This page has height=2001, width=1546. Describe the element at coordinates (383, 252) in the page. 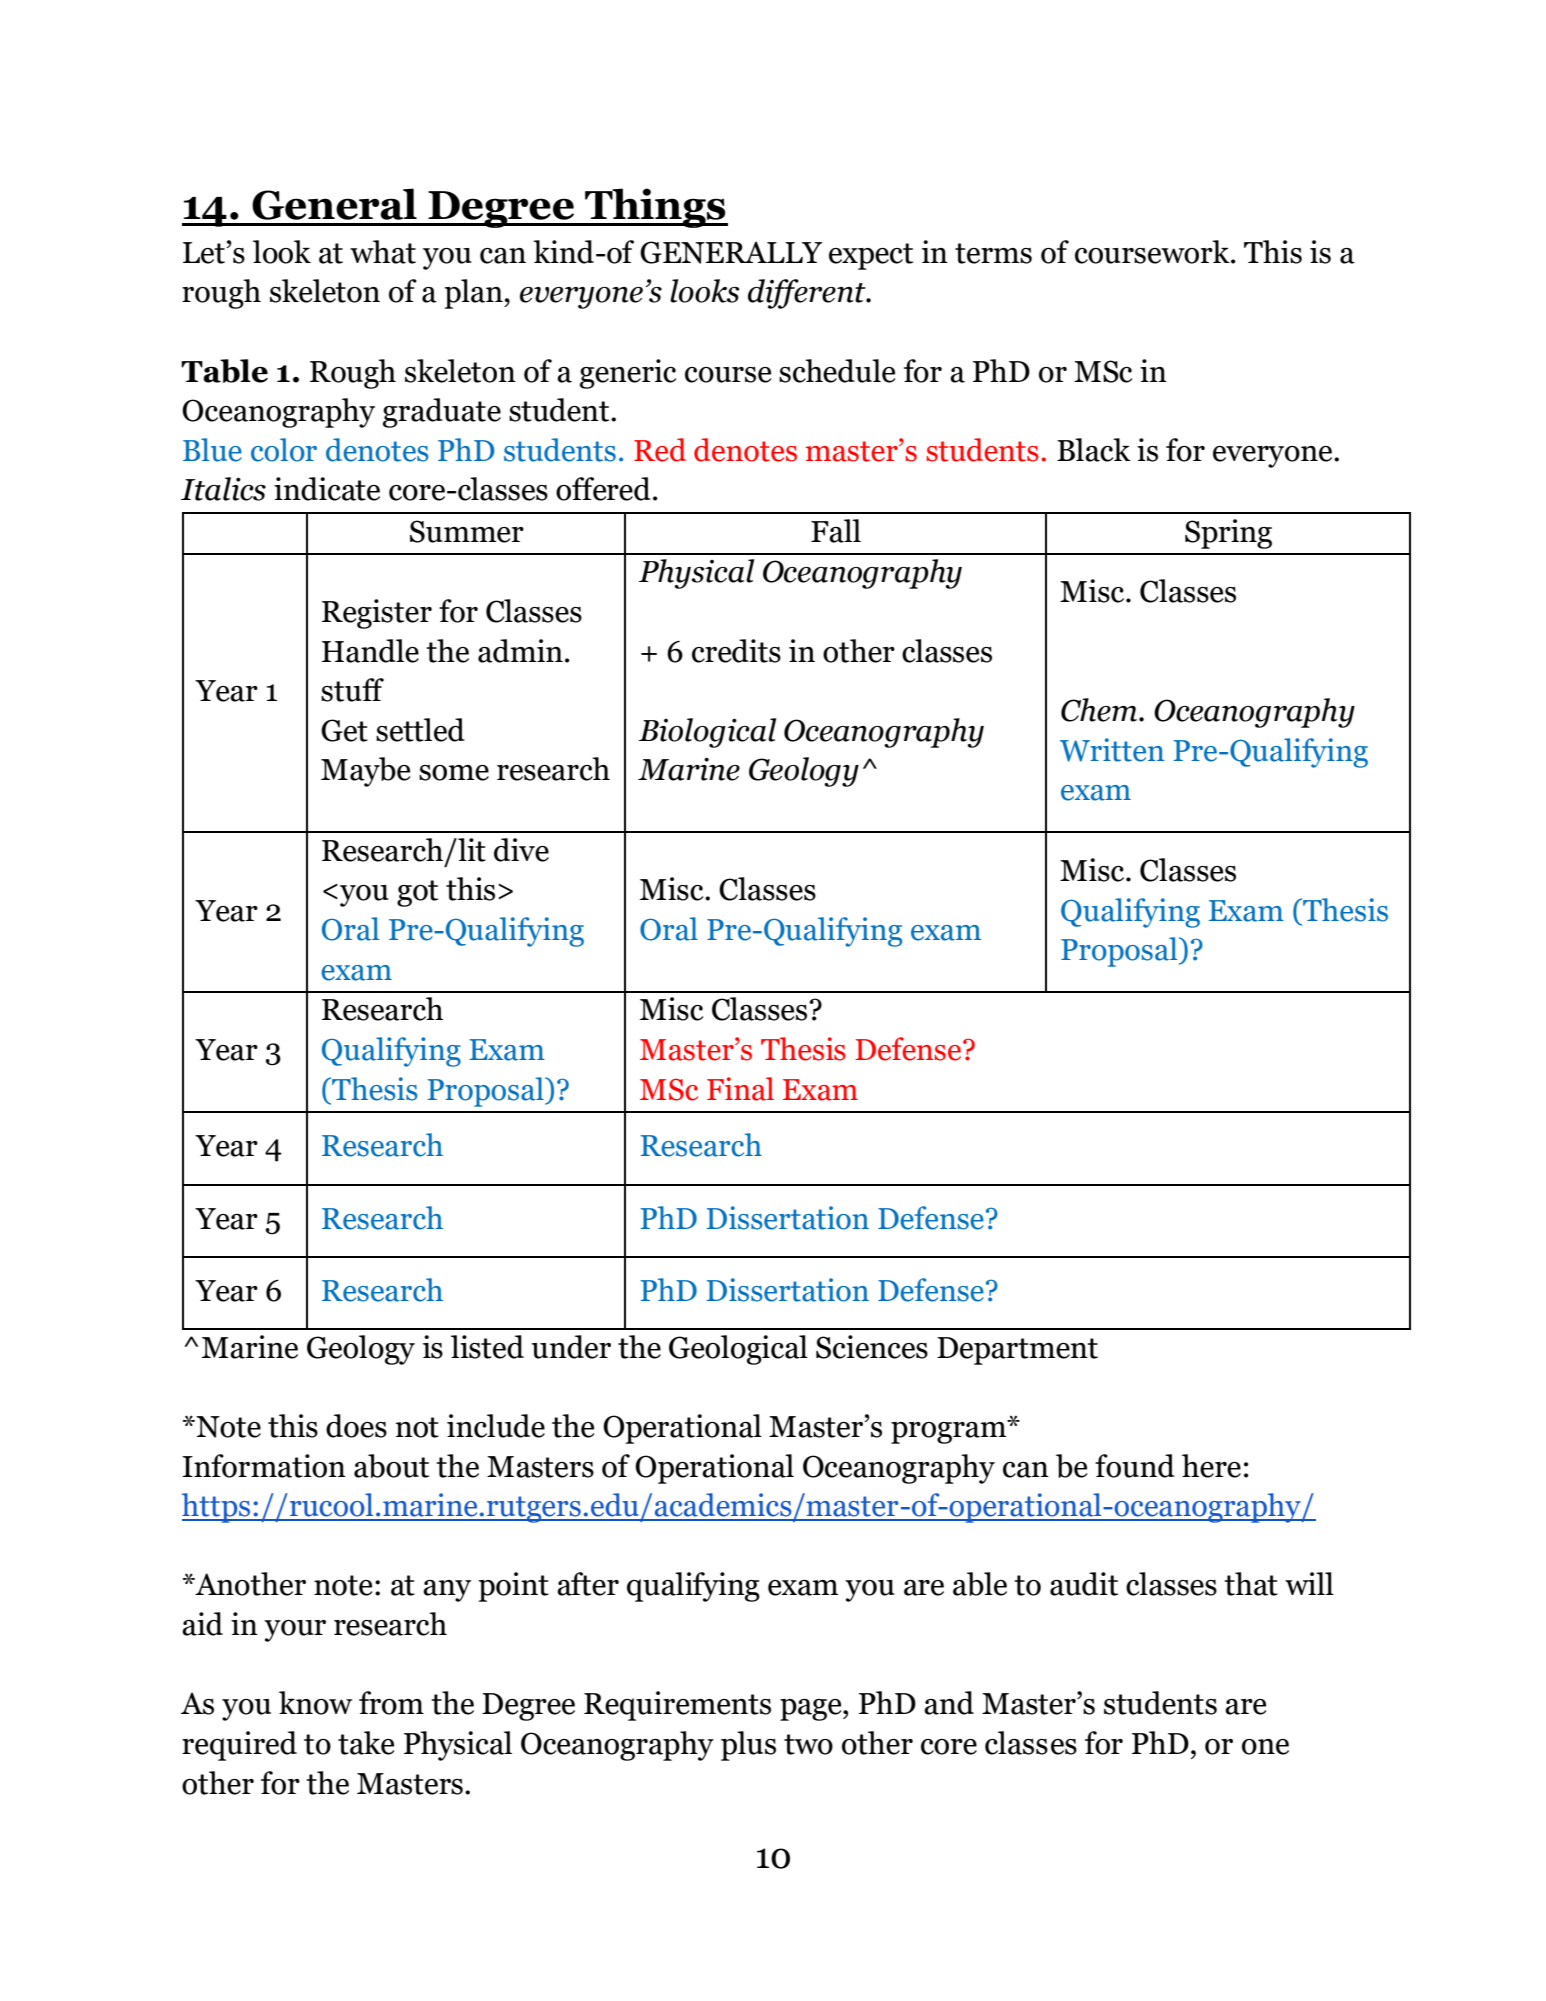

I see `what` at that location.
